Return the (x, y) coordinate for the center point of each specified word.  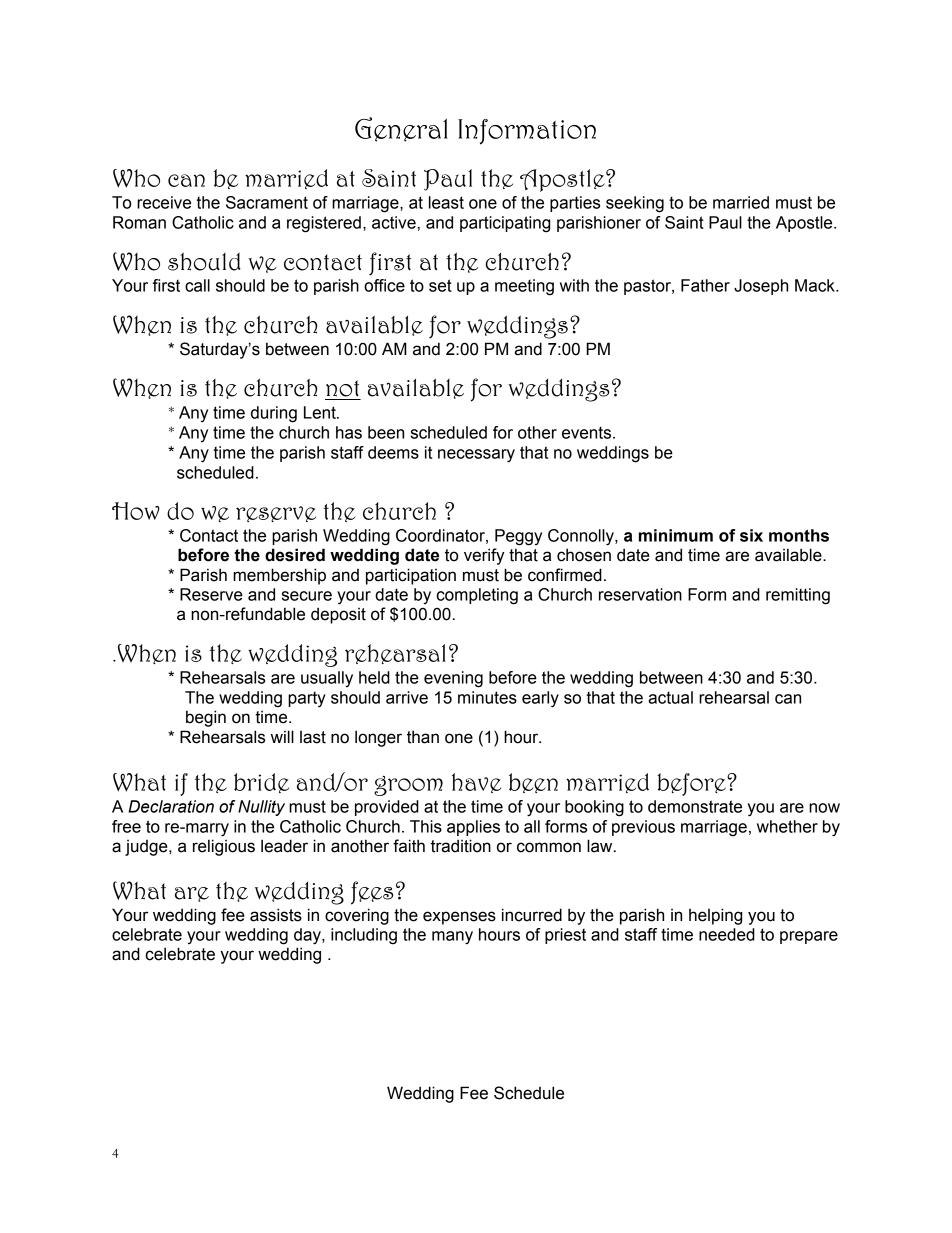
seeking (635, 204)
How (136, 511)
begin (206, 718)
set (440, 285)
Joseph (761, 287)
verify (484, 556)
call (197, 285)
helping (715, 916)
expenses (459, 918)
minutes (487, 697)
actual (670, 697)
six (751, 535)
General (401, 129)
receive (164, 202)
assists (276, 915)
